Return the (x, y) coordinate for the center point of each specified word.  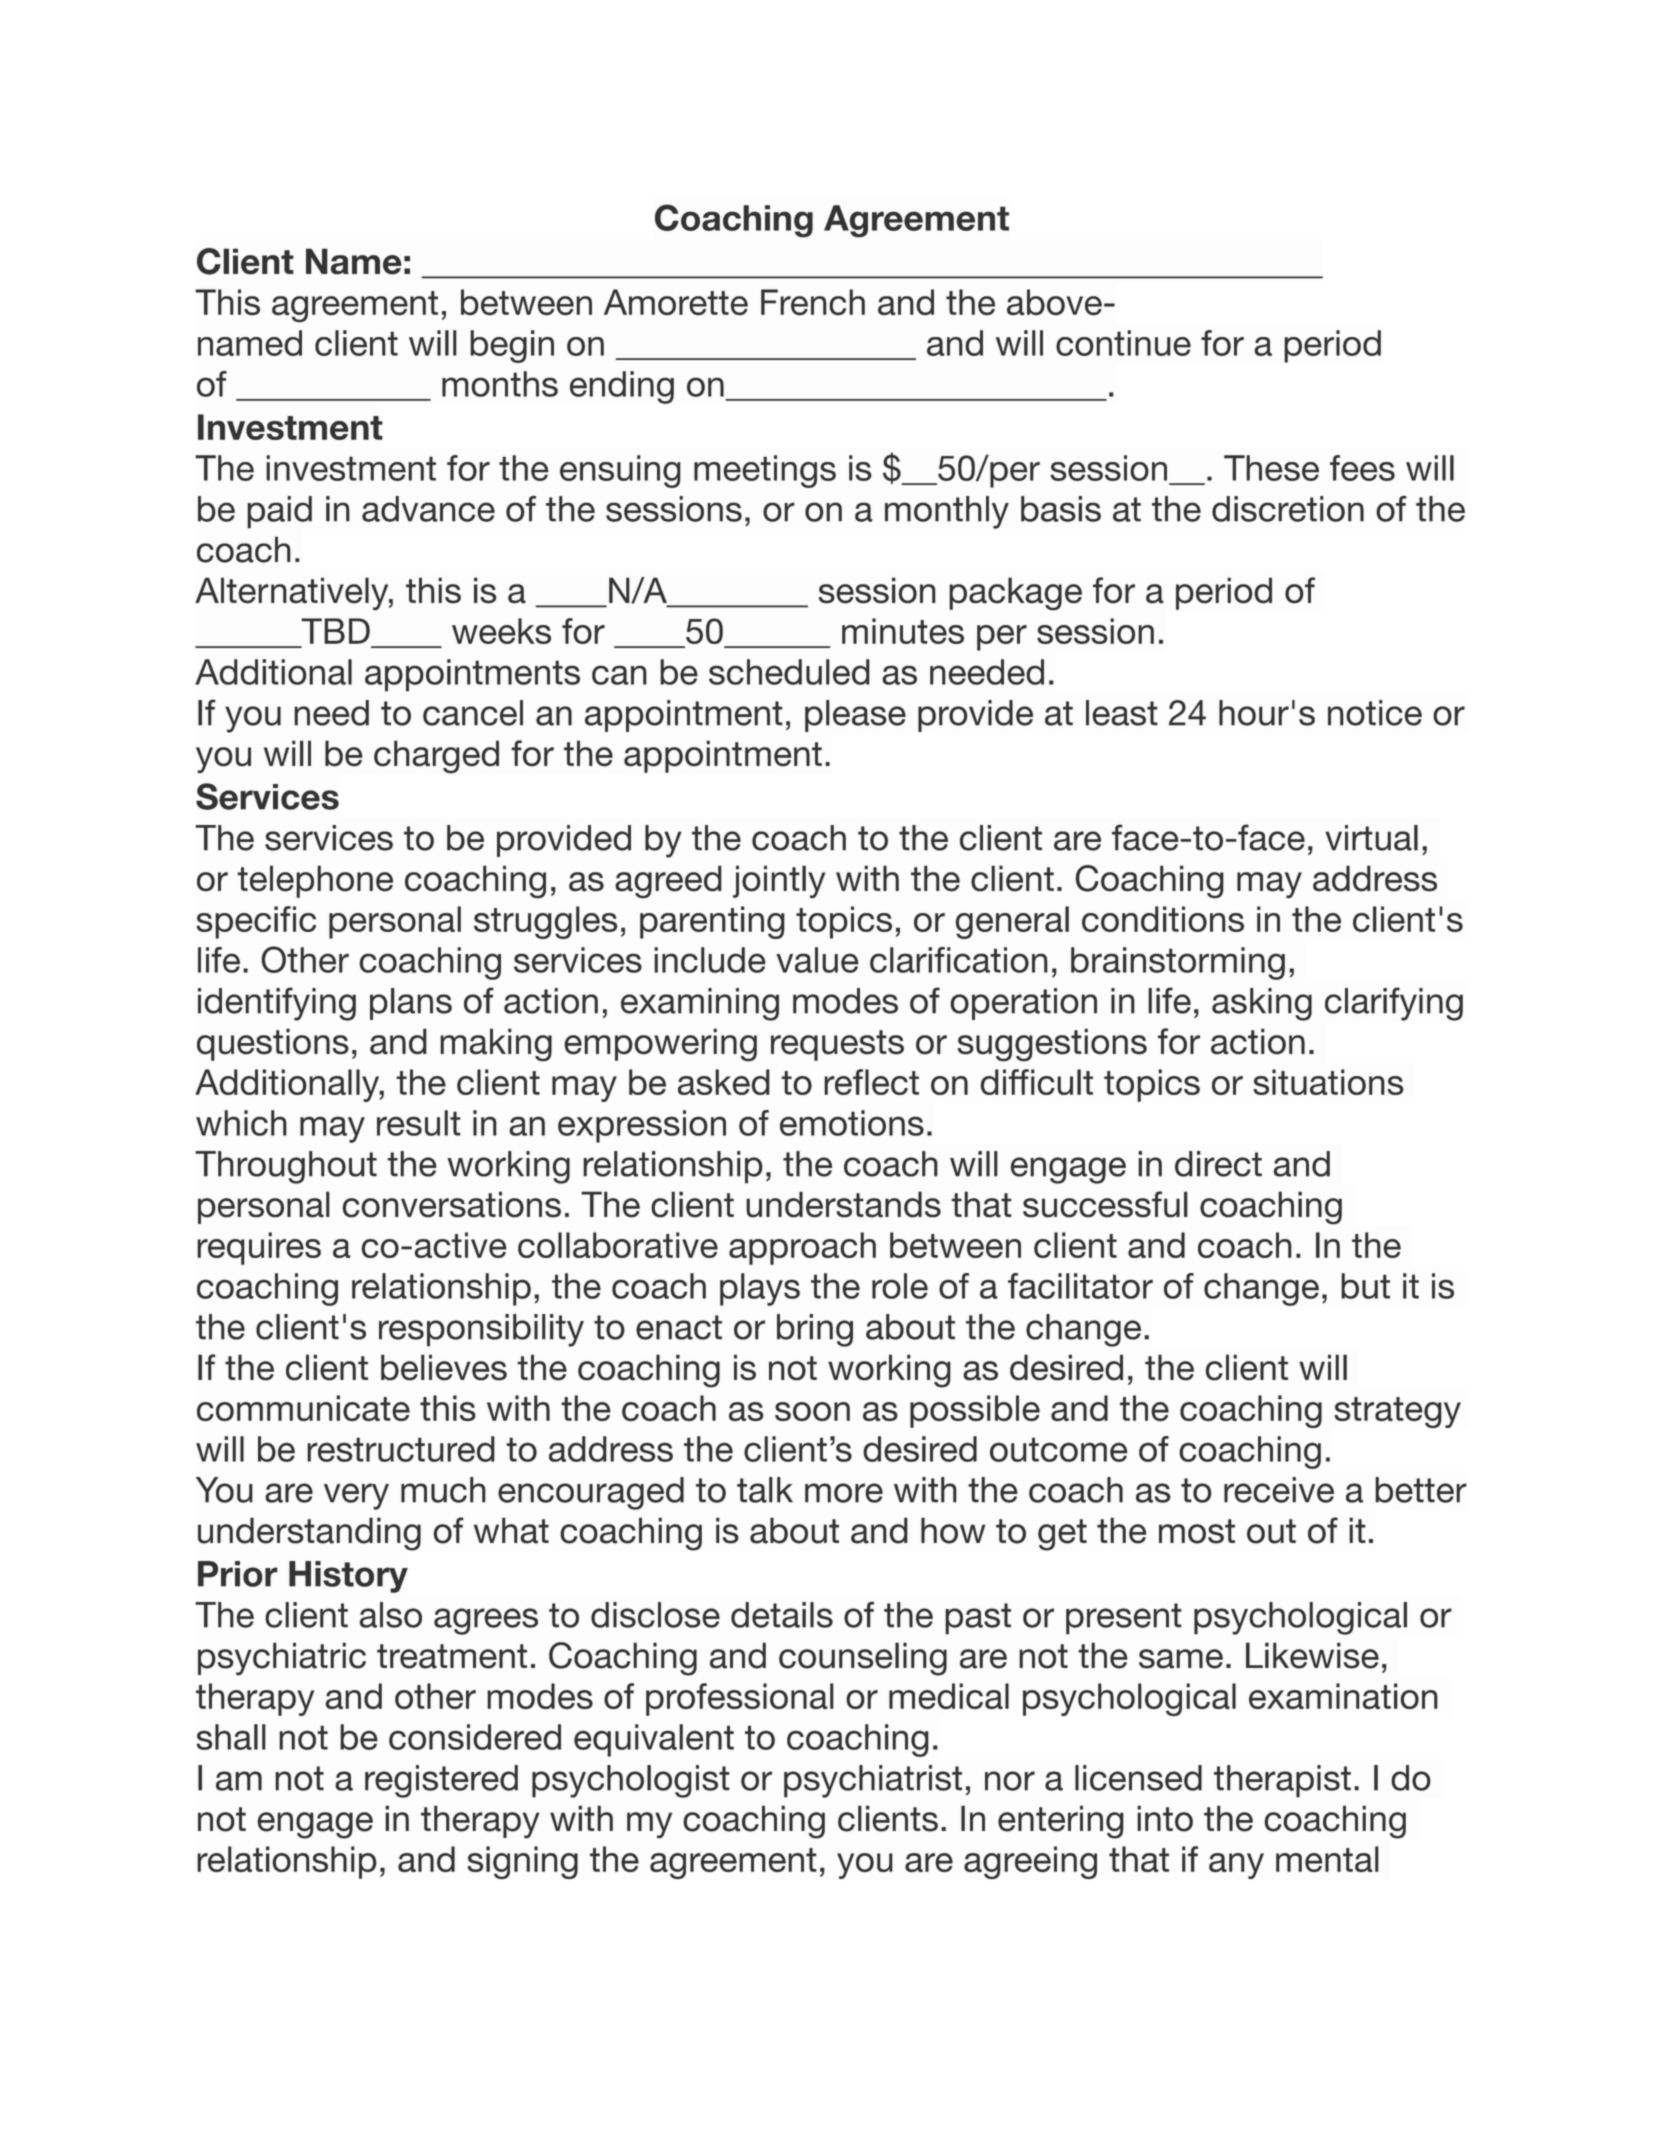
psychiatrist (873, 1781)
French (813, 302)
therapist (1282, 1781)
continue (1123, 343)
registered (441, 1781)
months (500, 384)
